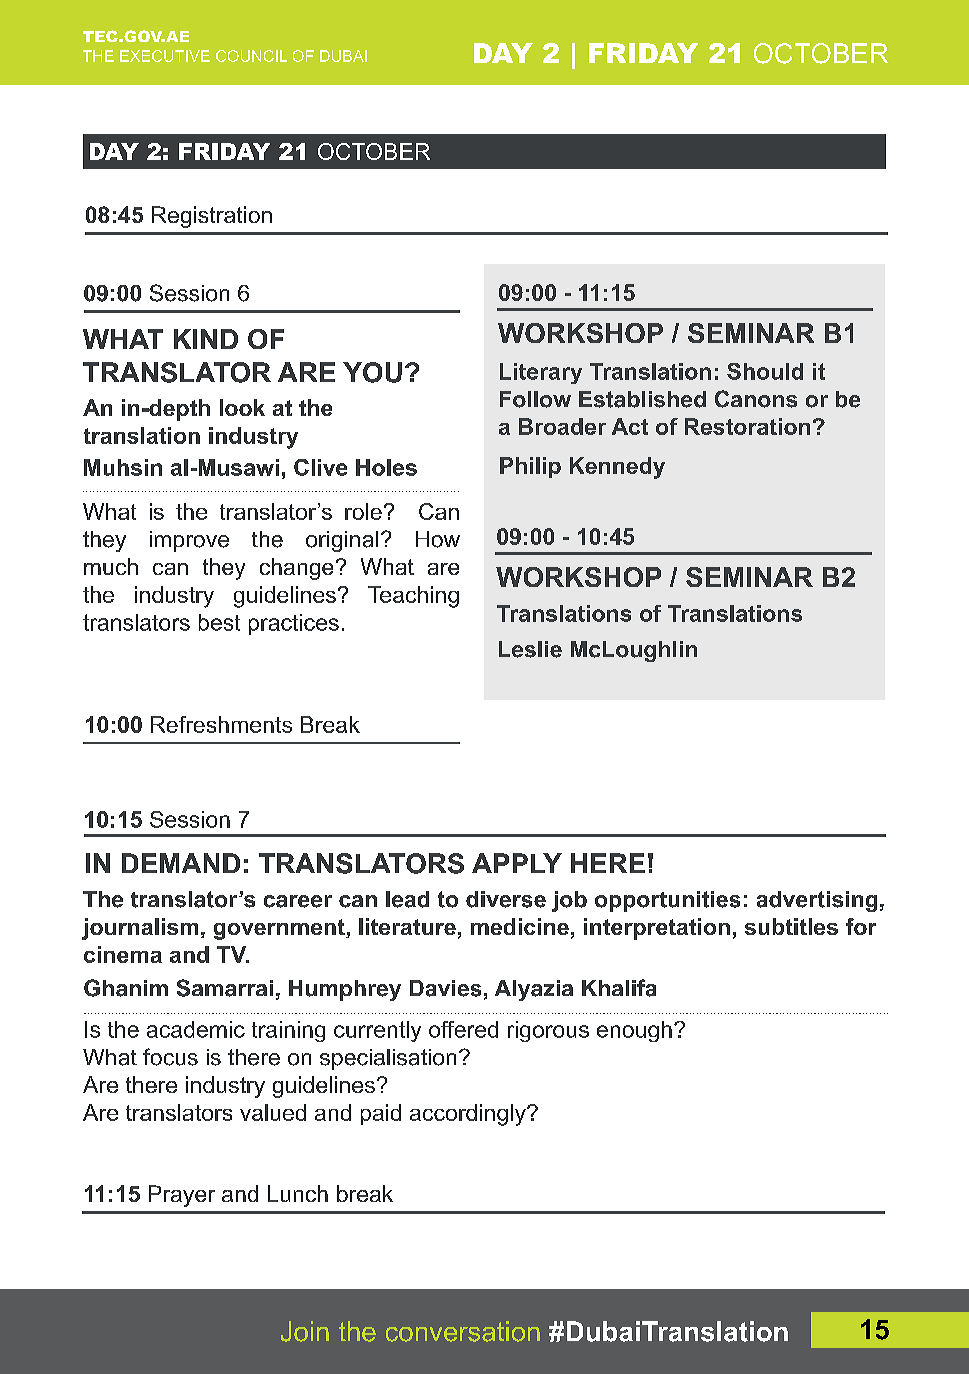  What do you see at coordinates (189, 541) in the page?
I see `improve` at bounding box center [189, 541].
